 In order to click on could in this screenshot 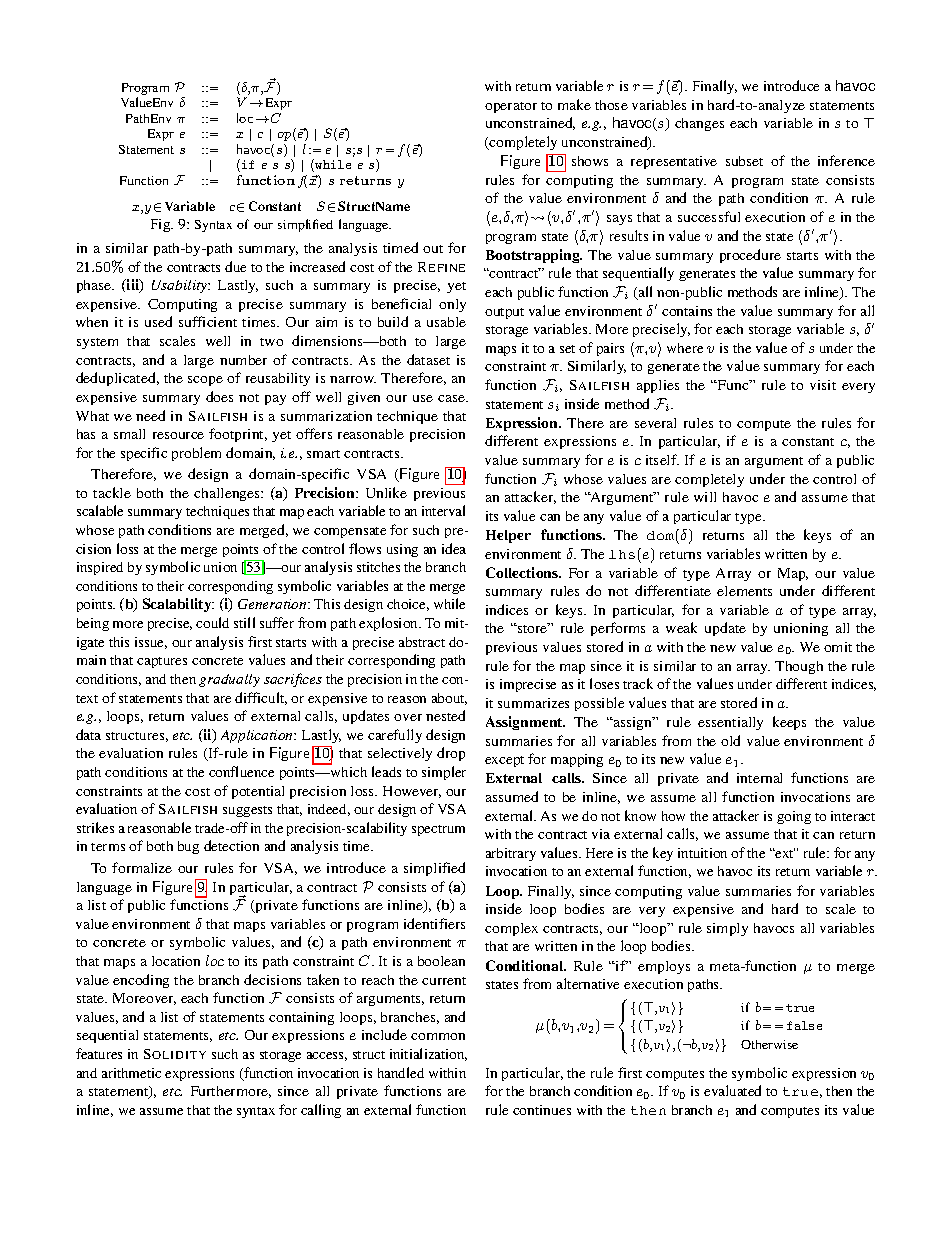, I will do `click(212, 622)`.
